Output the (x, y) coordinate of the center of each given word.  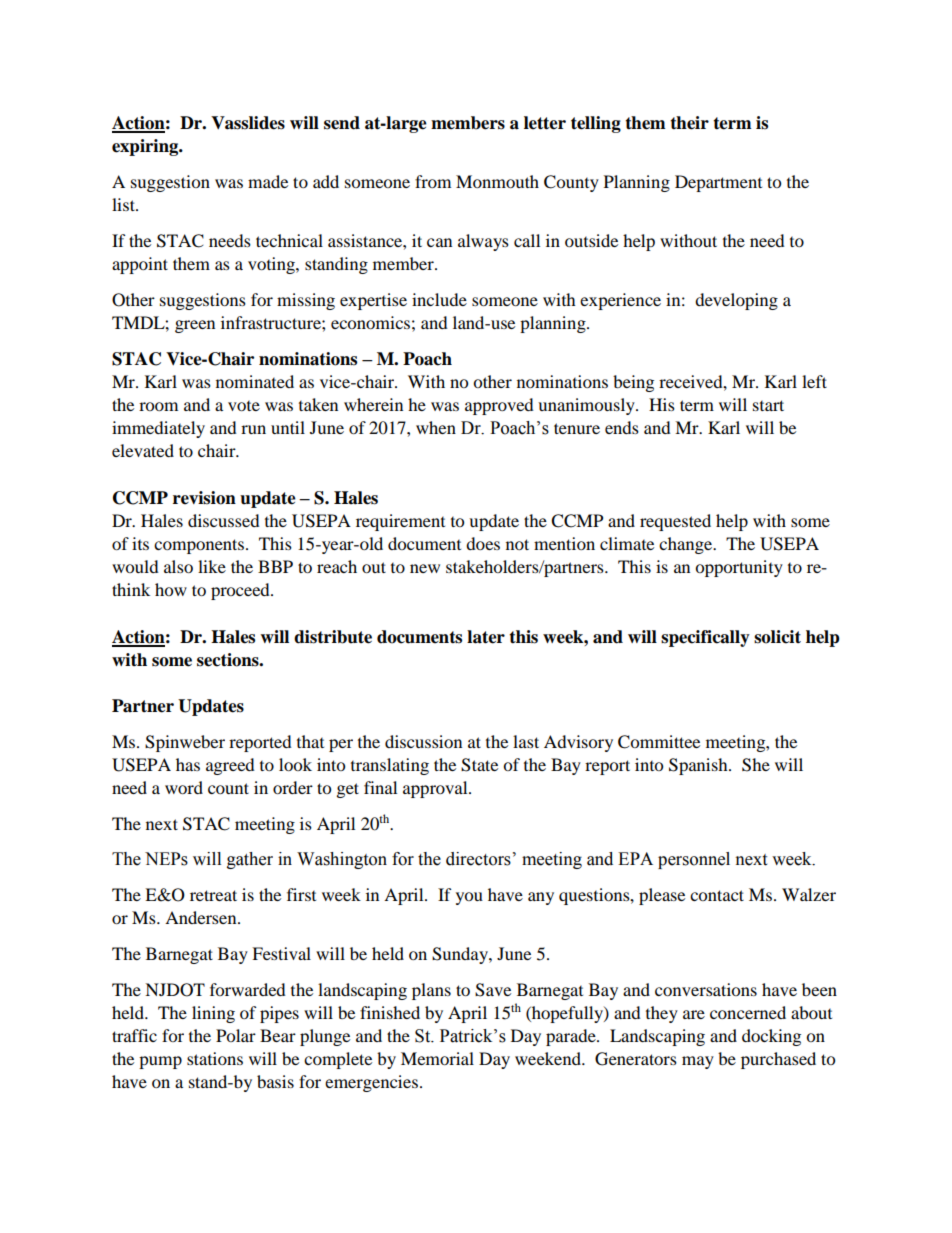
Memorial (437, 1058)
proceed (241, 591)
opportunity (739, 568)
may (698, 1062)
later (486, 637)
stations (215, 1058)
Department (718, 183)
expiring (146, 147)
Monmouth (497, 181)
